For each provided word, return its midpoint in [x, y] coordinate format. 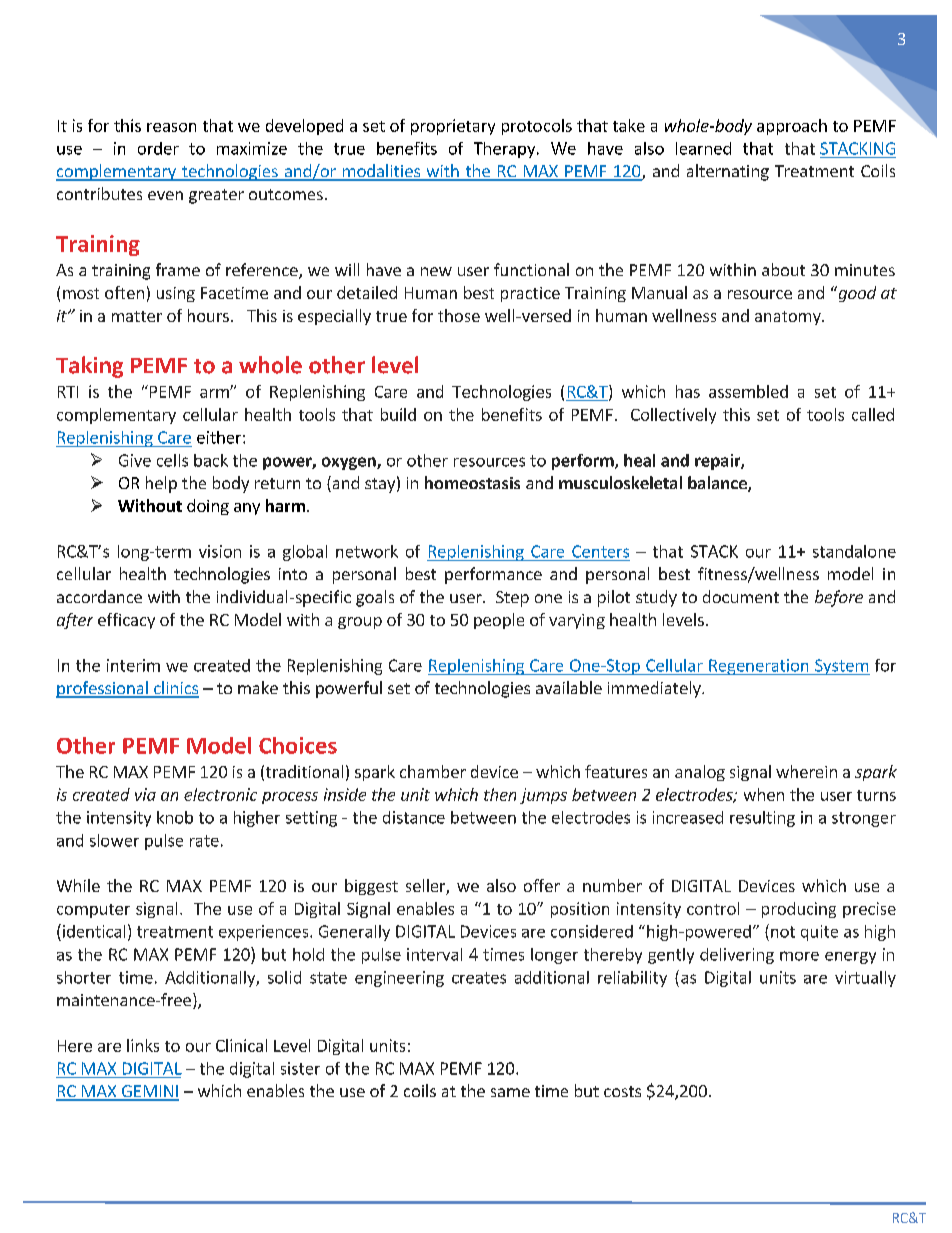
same [510, 1092]
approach [792, 127]
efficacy [126, 621]
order [158, 148]
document [741, 596]
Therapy [506, 150]
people [499, 621]
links [143, 1045]
